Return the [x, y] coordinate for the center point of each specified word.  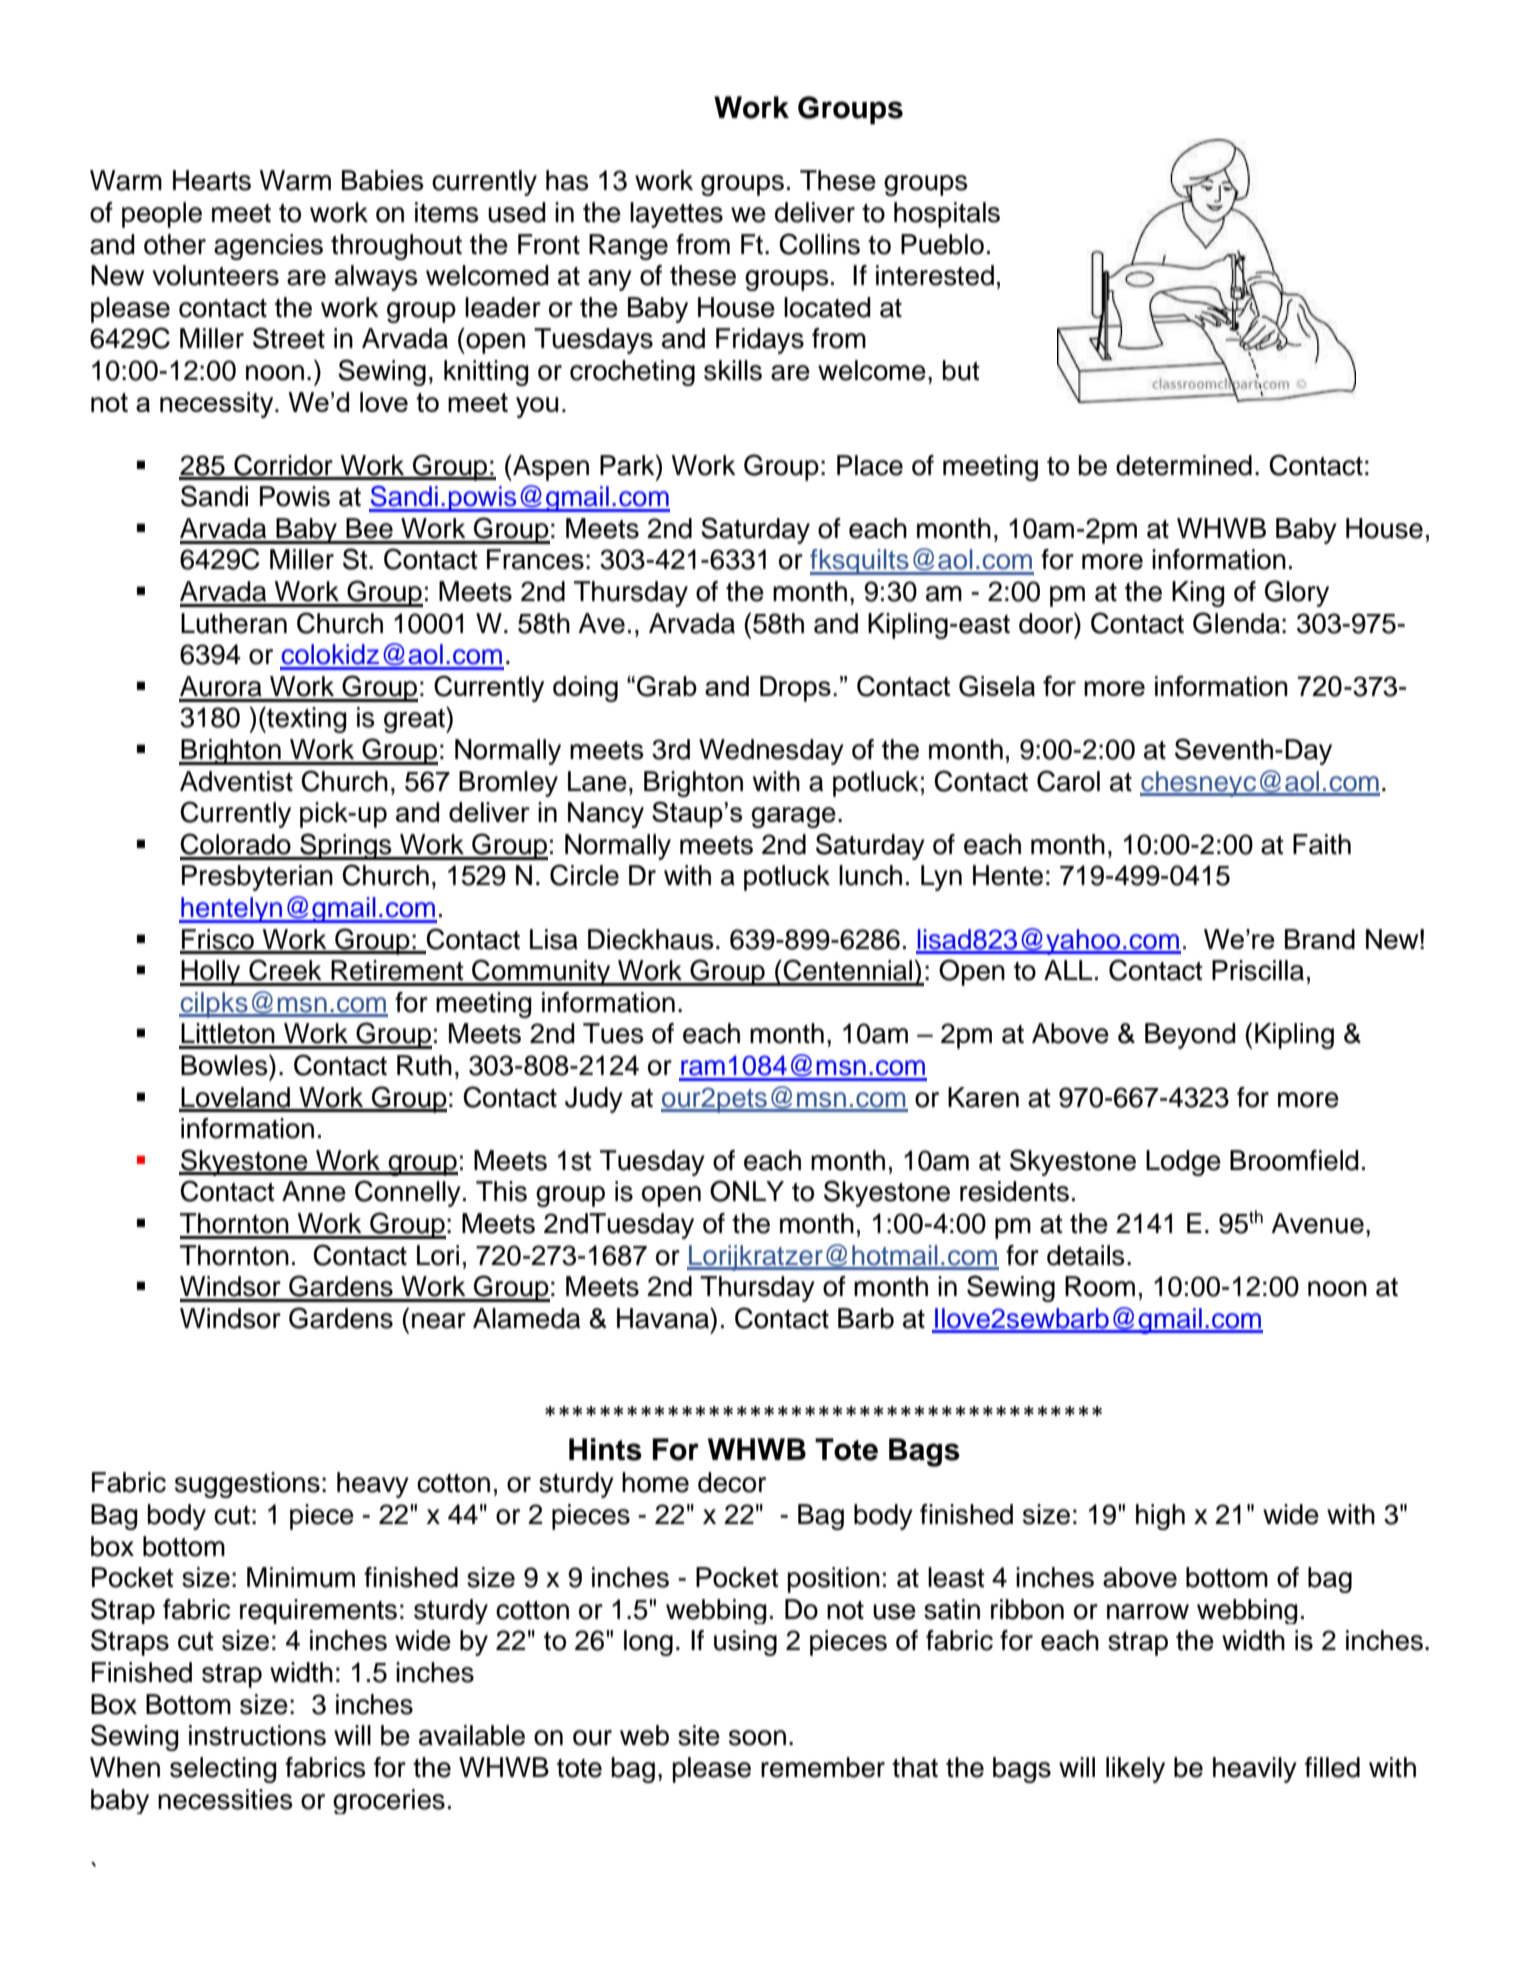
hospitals [947, 215]
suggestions [247, 1485]
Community [541, 972]
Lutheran [234, 623]
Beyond [1190, 1036]
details [1086, 1255]
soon [757, 1738]
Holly [211, 973]
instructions [257, 1735]
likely [1135, 1770]
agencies [268, 247]
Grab [667, 686]
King [1198, 594]
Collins [819, 244]
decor [732, 1482]
